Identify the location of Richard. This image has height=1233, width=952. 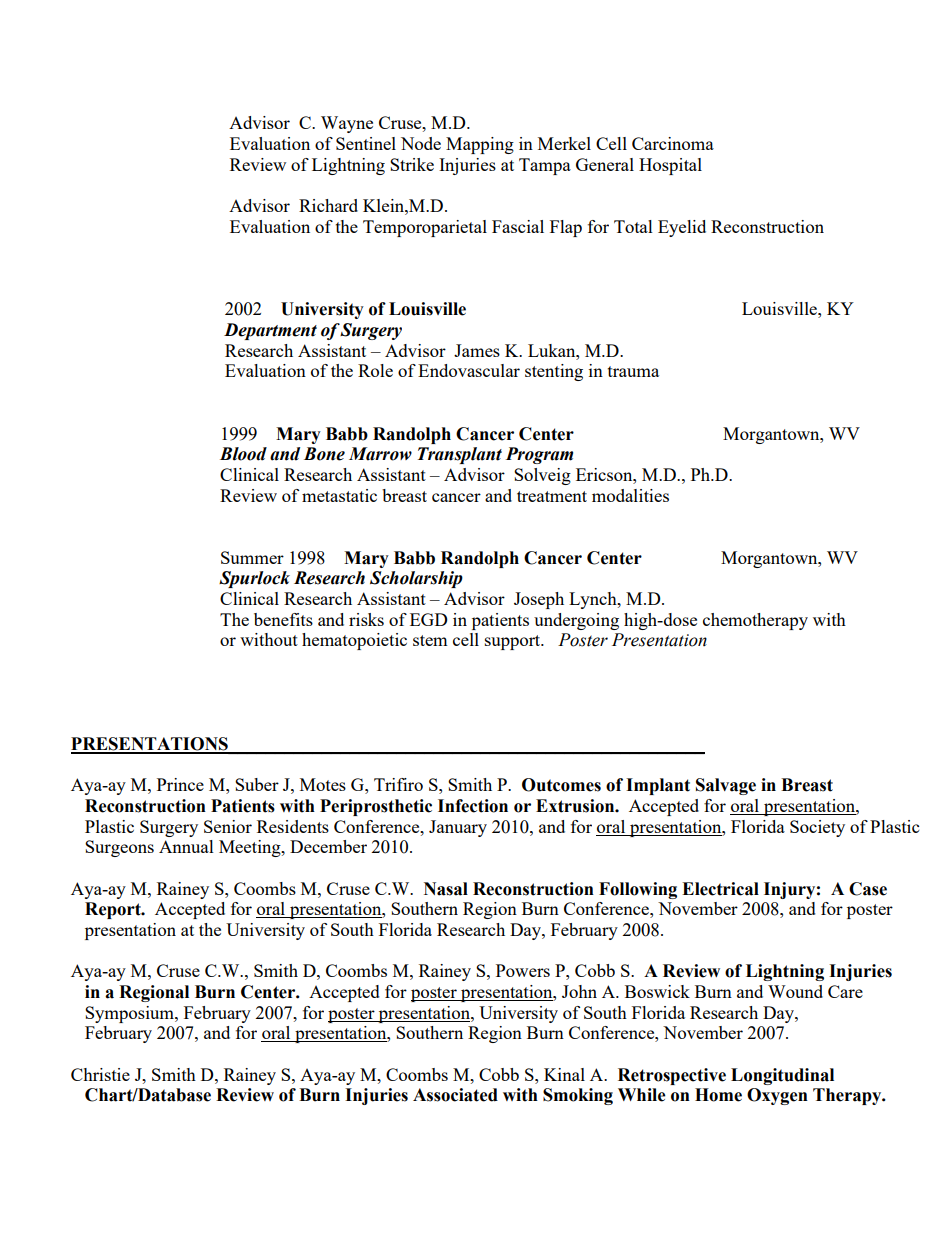
(328, 205).
